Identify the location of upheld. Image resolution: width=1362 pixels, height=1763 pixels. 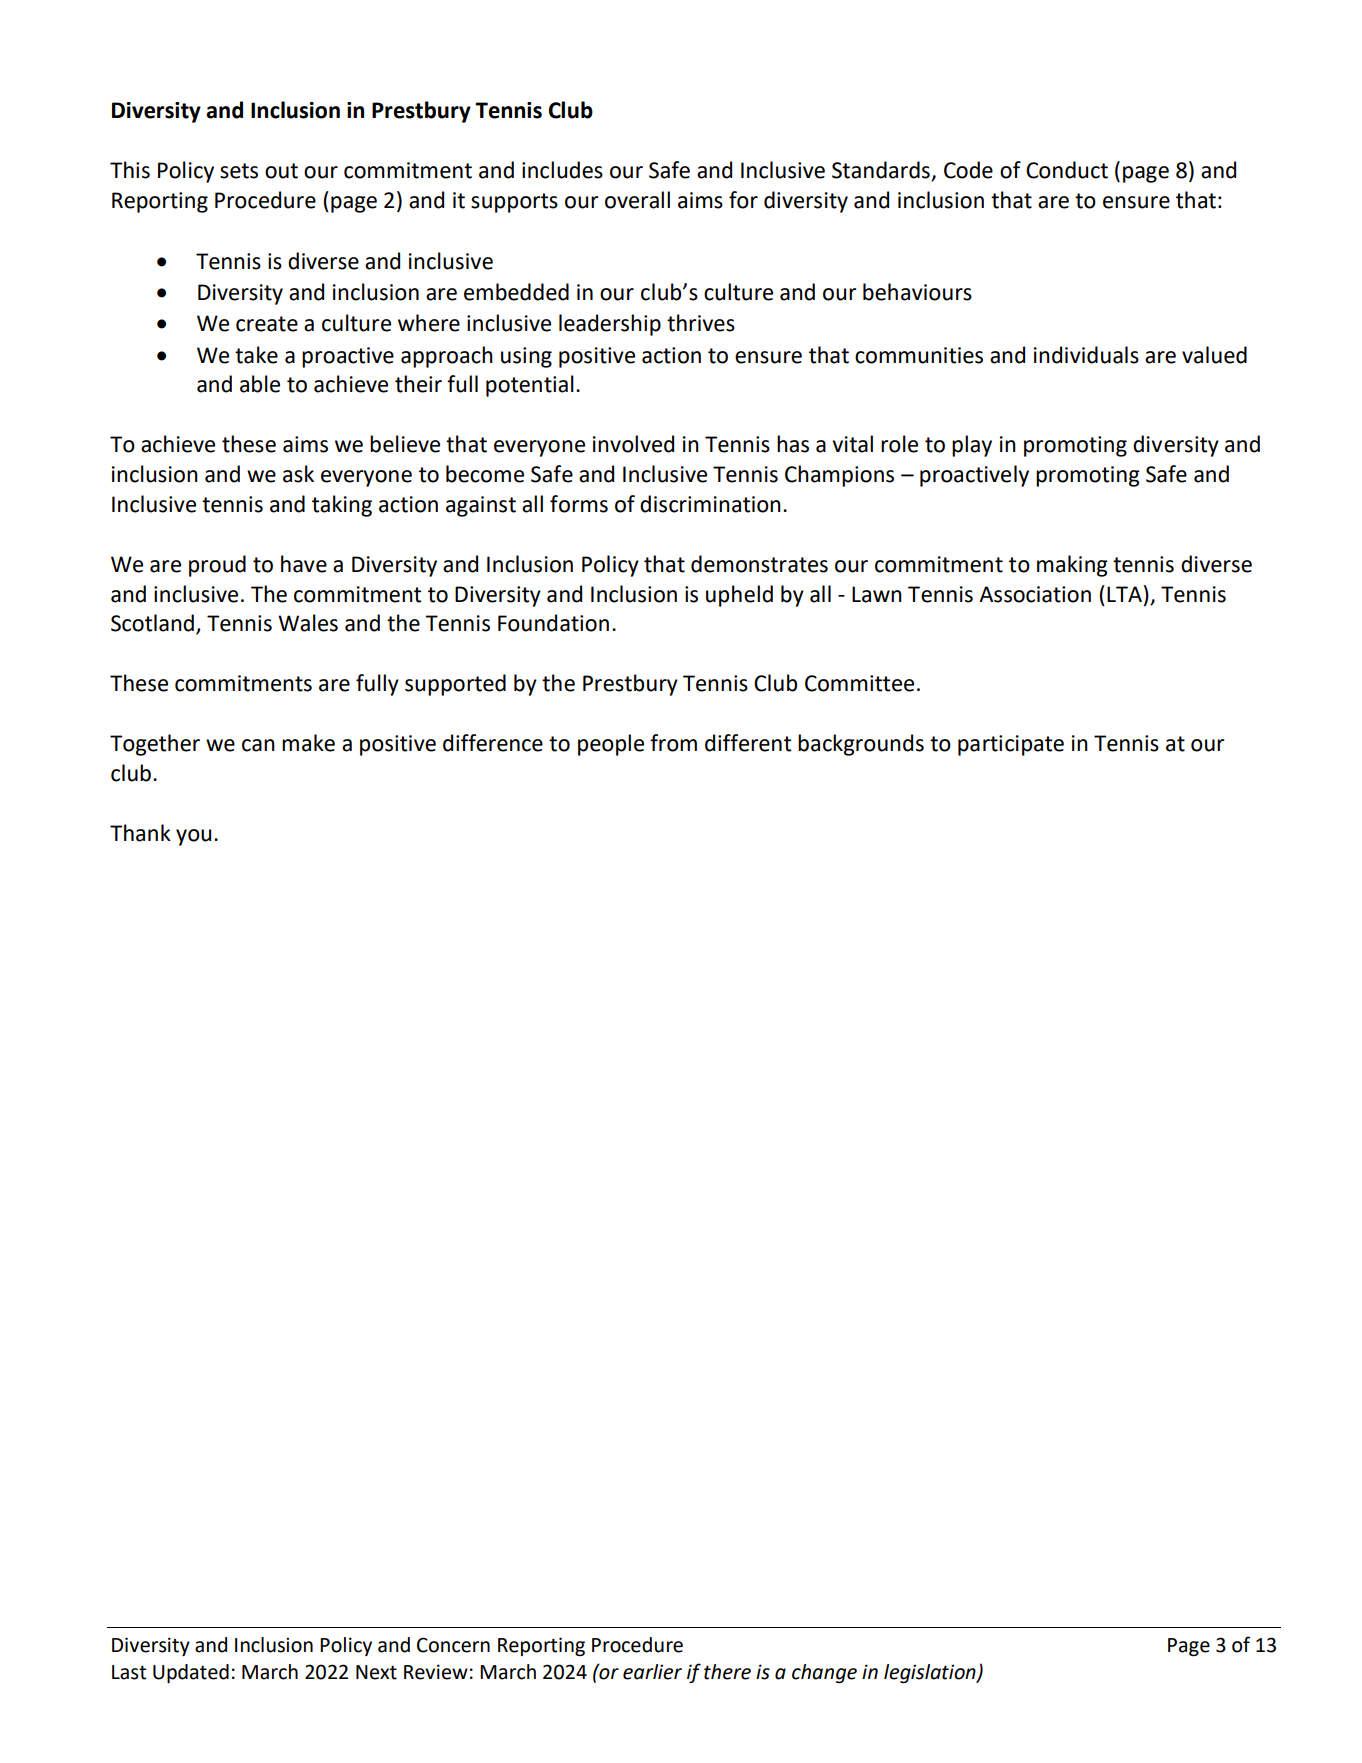
(739, 596).
